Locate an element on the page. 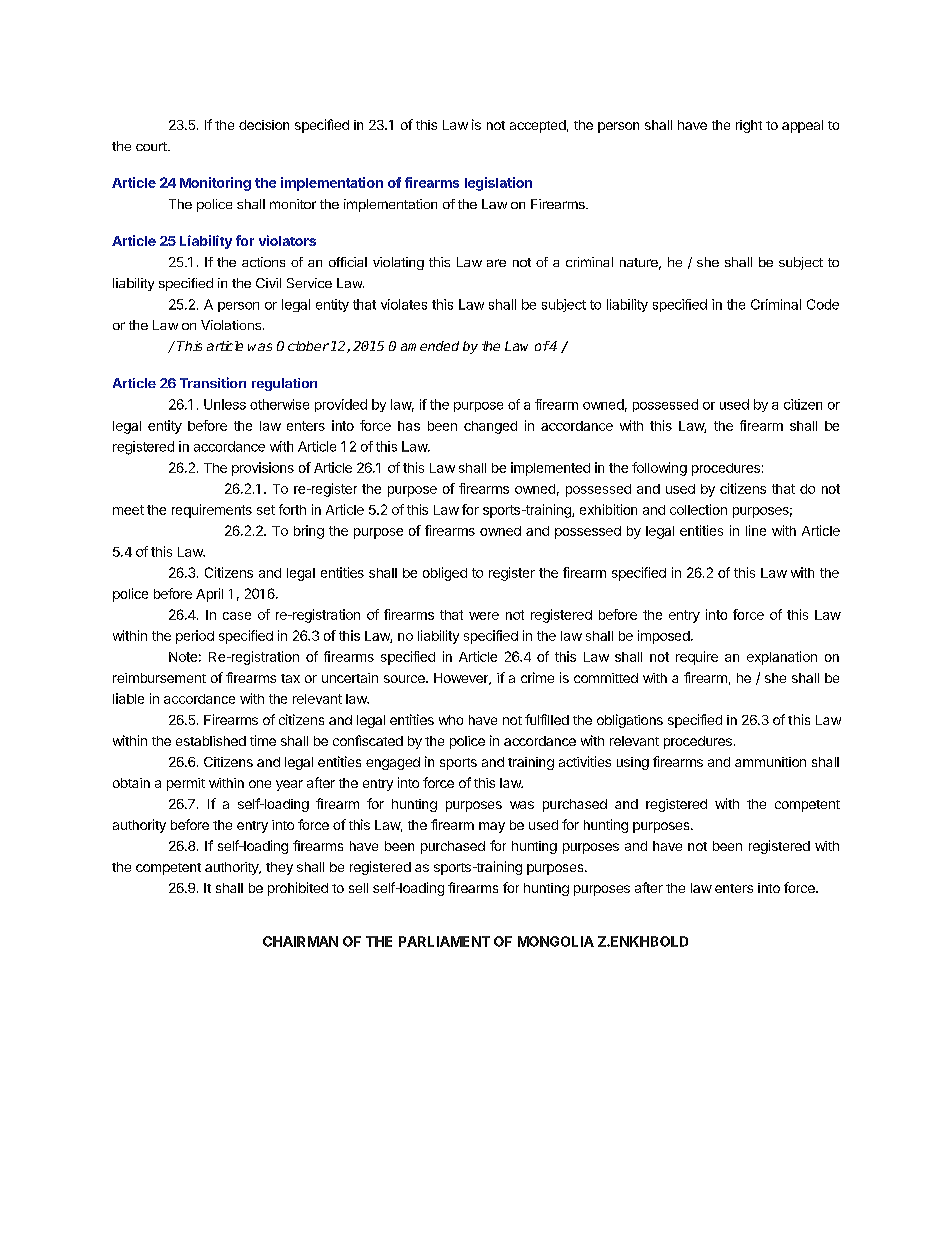 This page has height=1233, width=952. PARLIAMENT is located at coordinates (444, 941).
